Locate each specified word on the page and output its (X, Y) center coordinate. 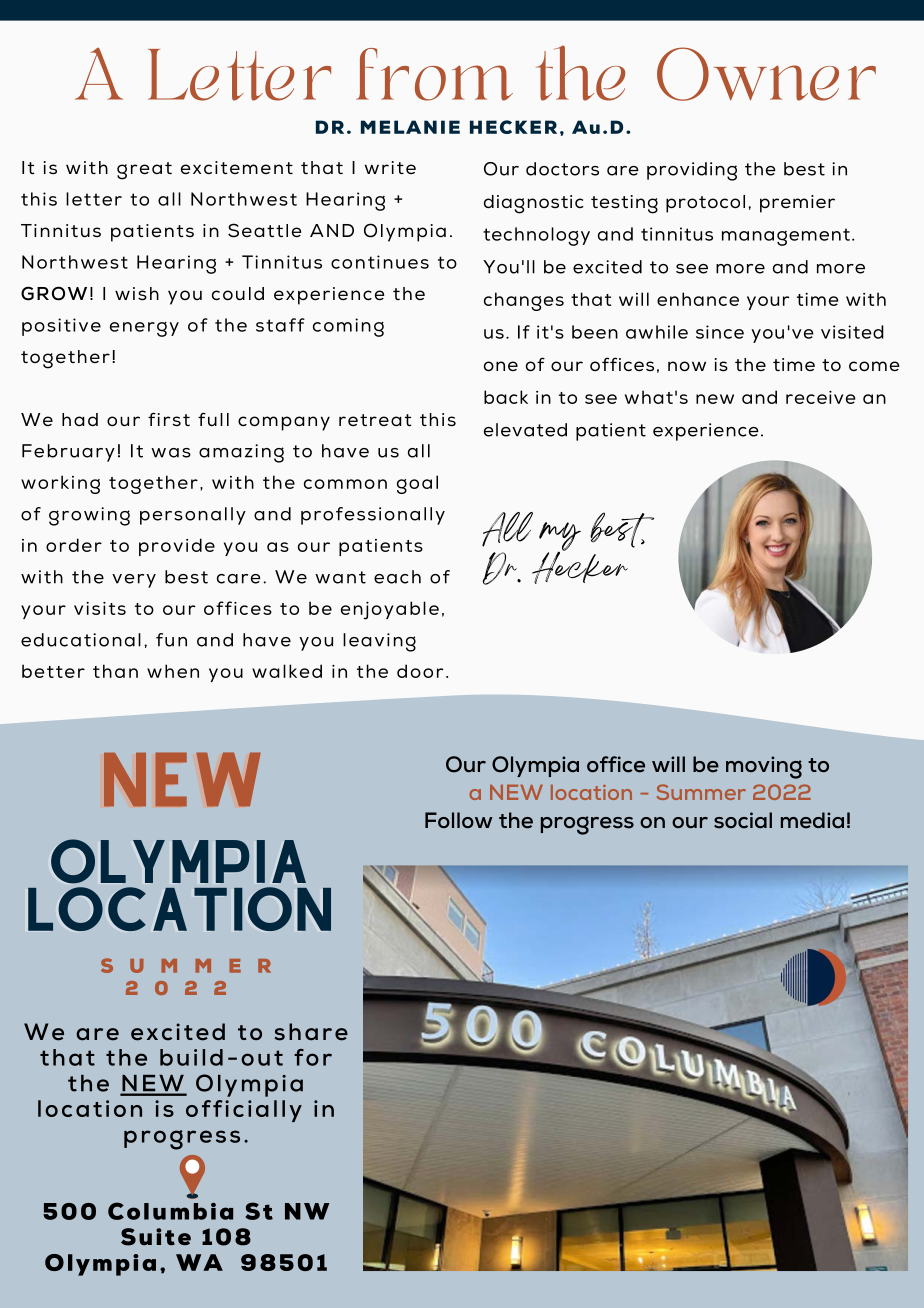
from (434, 74)
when (173, 671)
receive (820, 397)
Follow (459, 820)
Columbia (170, 1211)
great (144, 171)
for (313, 1057)
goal (417, 484)
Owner (766, 74)
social (743, 820)
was (171, 453)
